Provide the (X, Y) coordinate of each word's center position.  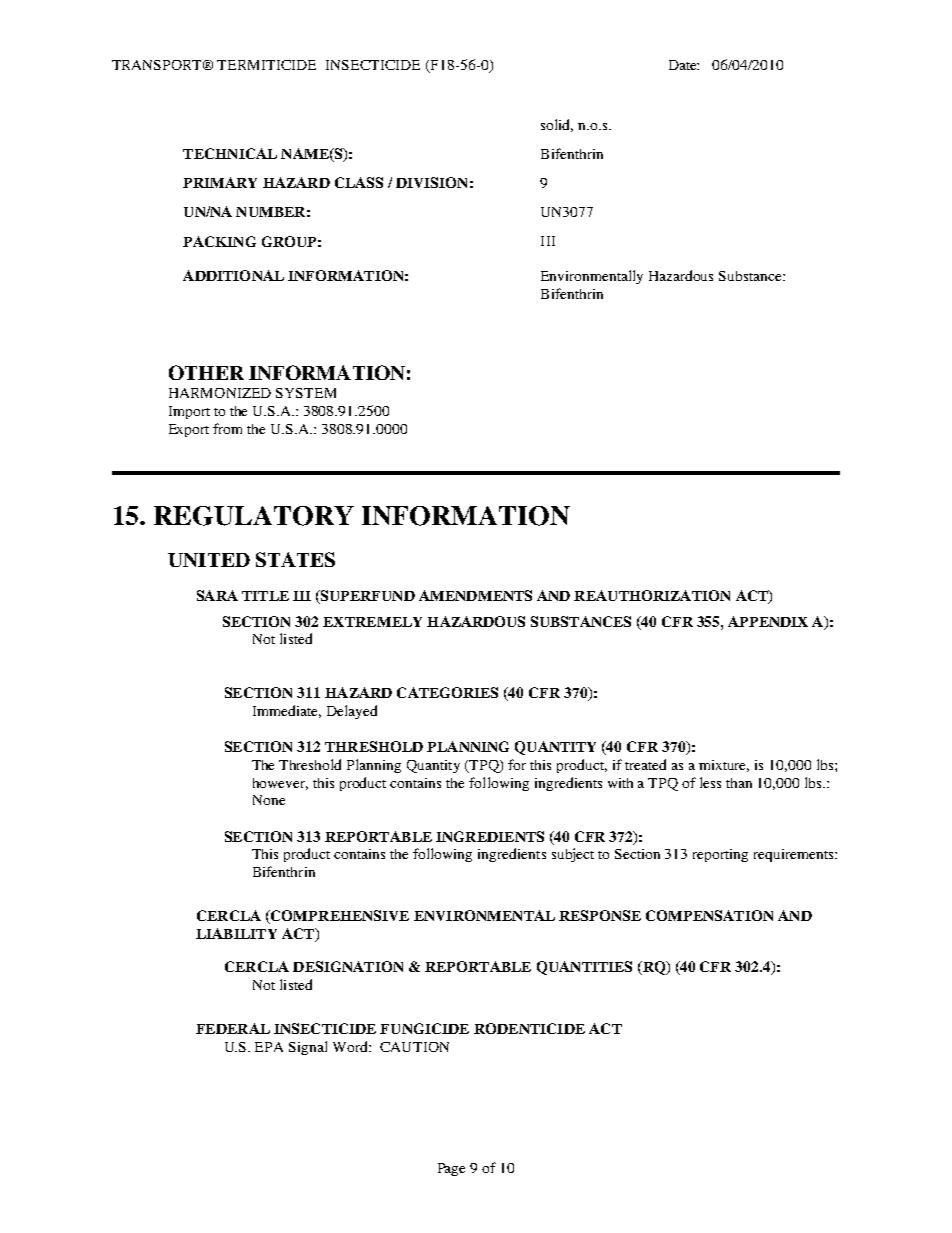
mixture (724, 766)
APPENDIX (768, 621)
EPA (269, 1047)
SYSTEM (306, 393)
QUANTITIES (584, 968)
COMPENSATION (709, 915)
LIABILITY (236, 933)
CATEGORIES (447, 692)
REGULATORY (254, 516)
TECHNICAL (230, 153)
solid (557, 125)
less (710, 782)
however (280, 784)
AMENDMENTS (475, 595)
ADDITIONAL (233, 275)
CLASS (359, 182)
